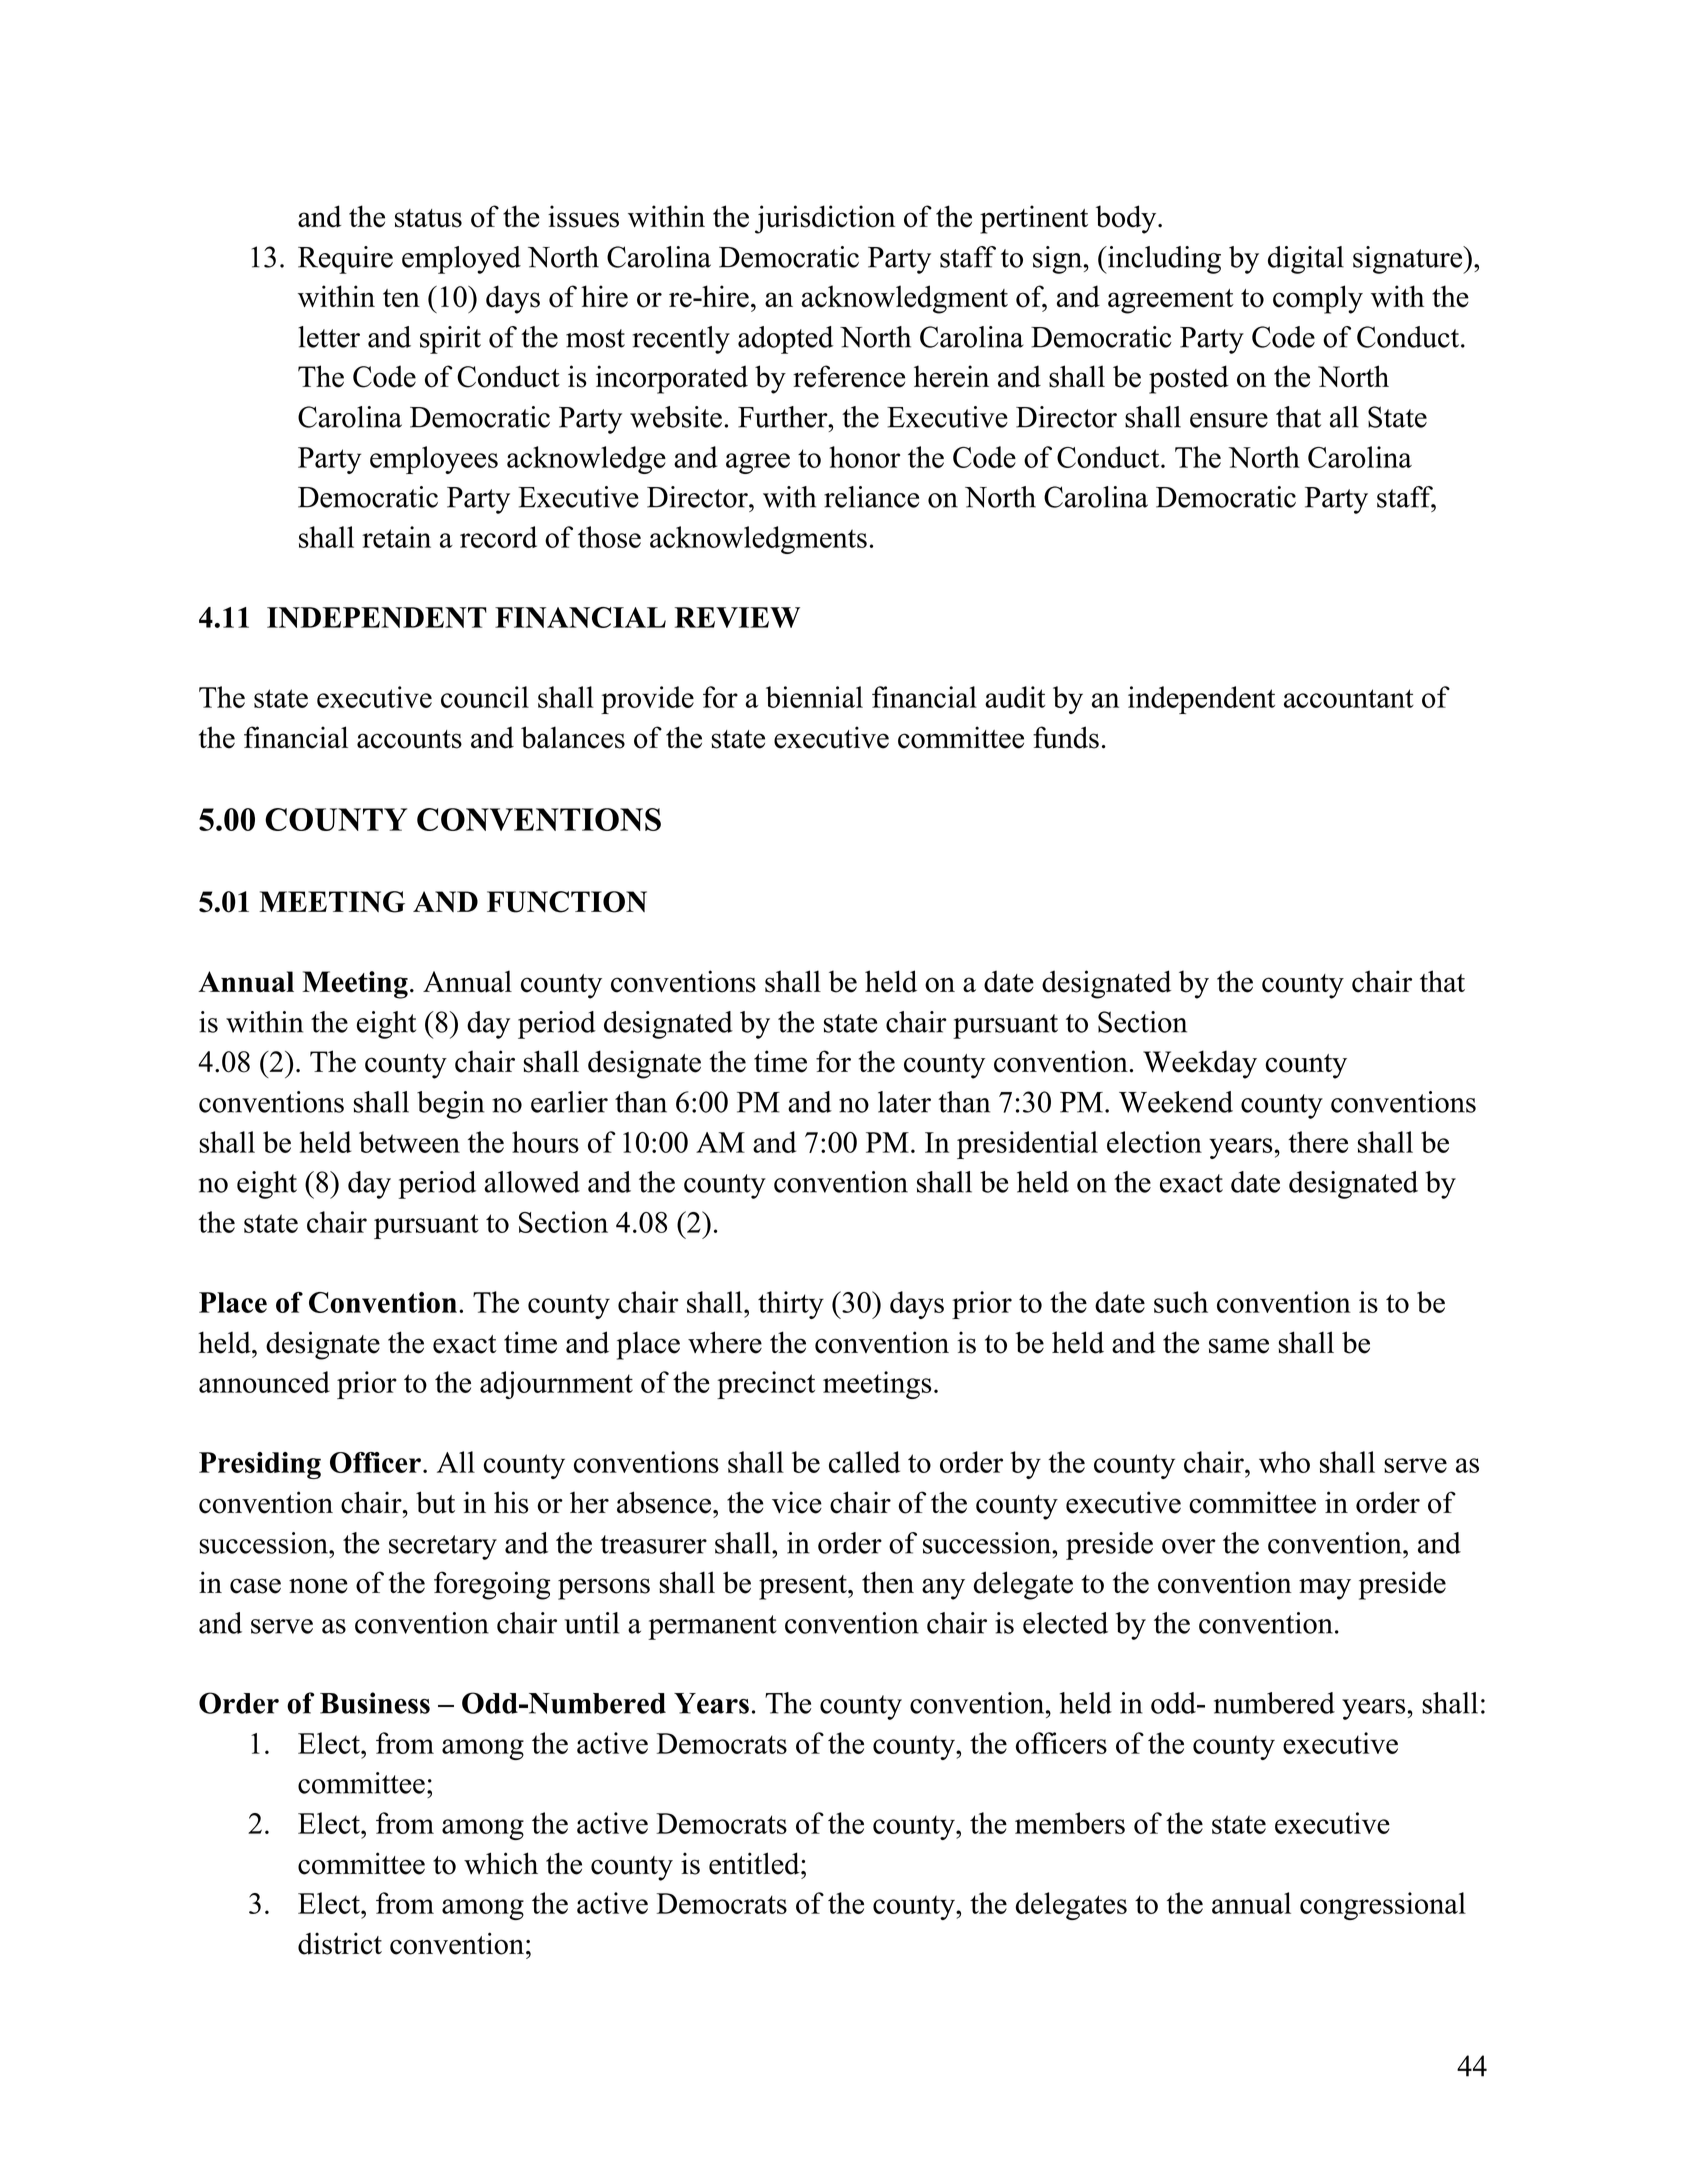 Image resolution: width=1686 pixels, height=2182 pixels. What do you see at coordinates (1306, 260) in the page?
I see `digital` at bounding box center [1306, 260].
